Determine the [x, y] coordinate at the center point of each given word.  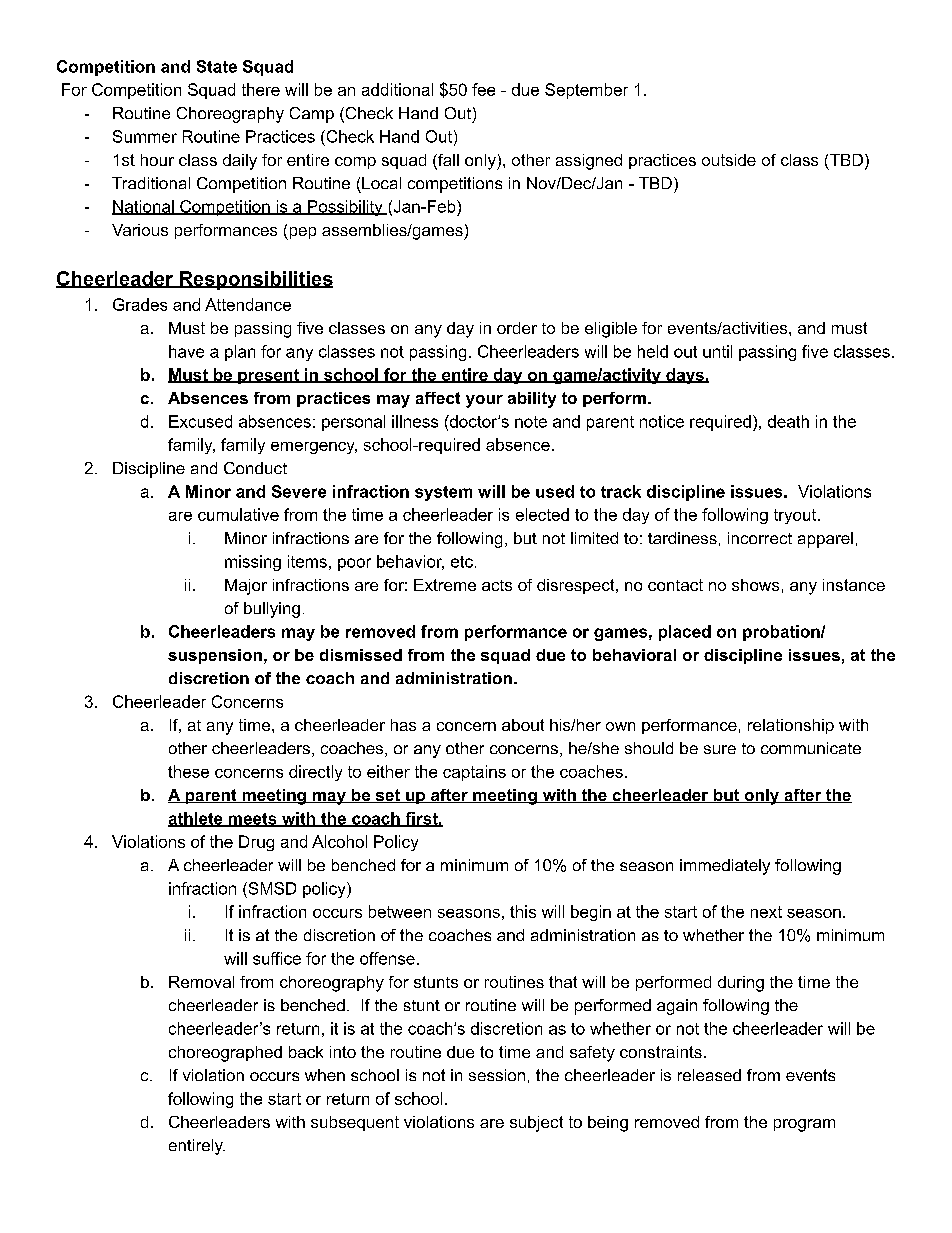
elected [542, 514]
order [517, 328]
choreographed [225, 1054]
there [261, 89]
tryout [796, 516]
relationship [791, 726]
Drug [256, 843]
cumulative [238, 514]
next [766, 912]
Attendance [248, 304]
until [717, 351]
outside [729, 160]
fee [483, 89]
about [523, 725]
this [523, 911]
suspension [215, 656]
